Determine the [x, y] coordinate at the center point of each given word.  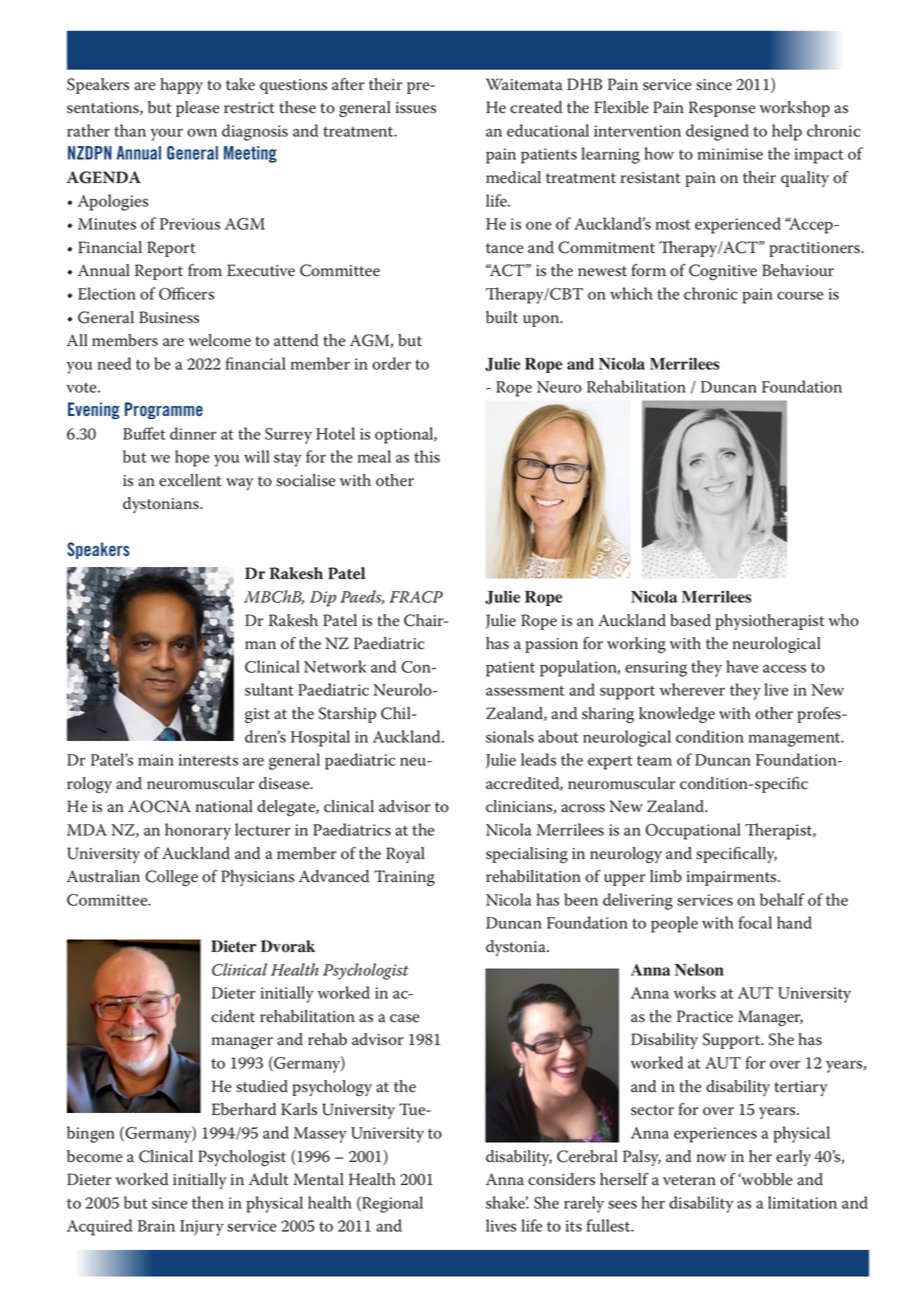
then [208, 1202]
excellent [190, 480]
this [427, 456]
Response [722, 109]
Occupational [693, 831]
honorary [198, 831]
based [690, 620]
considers [561, 1179]
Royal [405, 855]
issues [416, 108]
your [167, 134]
